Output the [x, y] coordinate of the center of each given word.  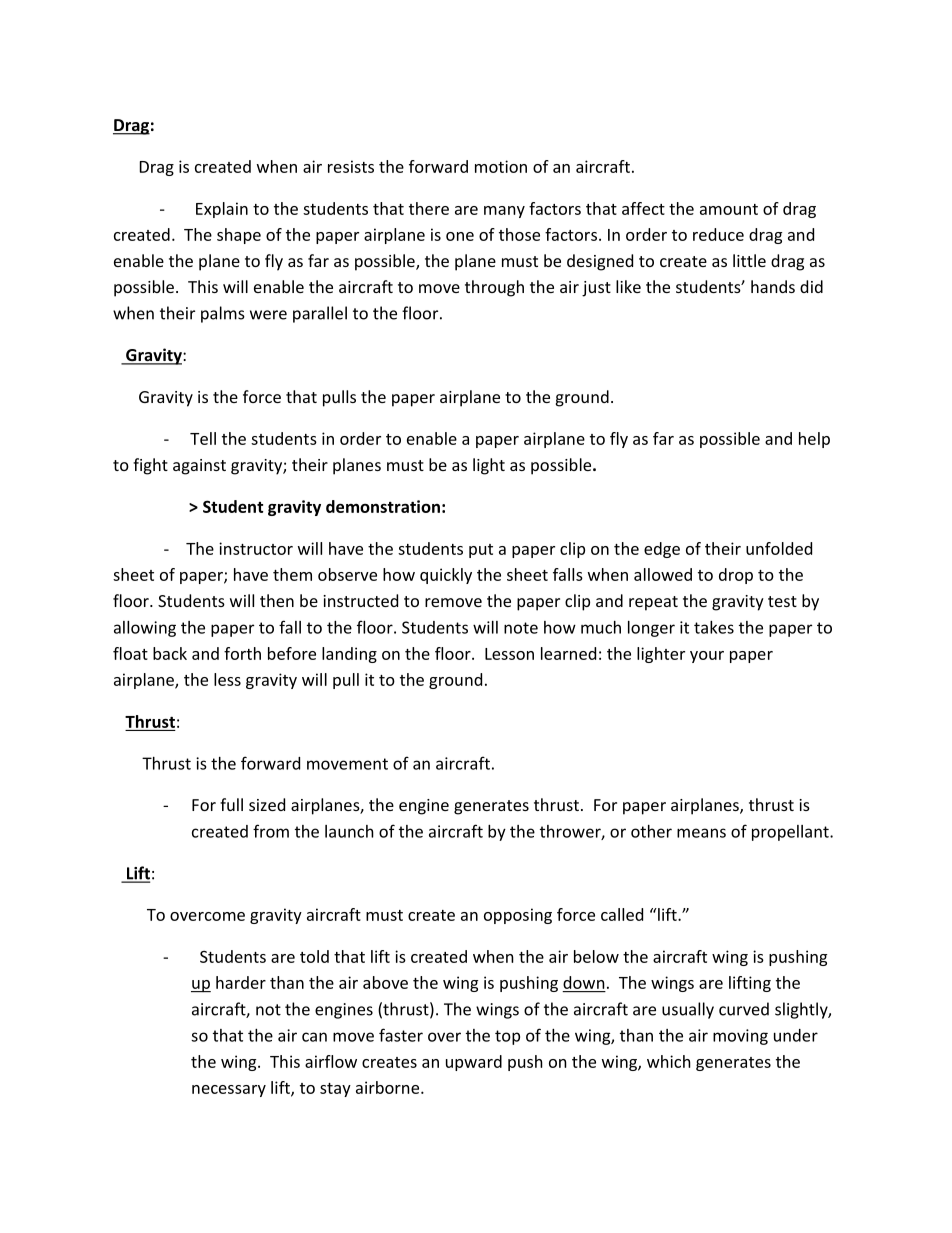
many [504, 212]
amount [729, 209]
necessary [229, 1091]
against [199, 467]
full [231, 804]
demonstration [383, 506]
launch [349, 831]
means [701, 833]
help [814, 440]
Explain [222, 210]
